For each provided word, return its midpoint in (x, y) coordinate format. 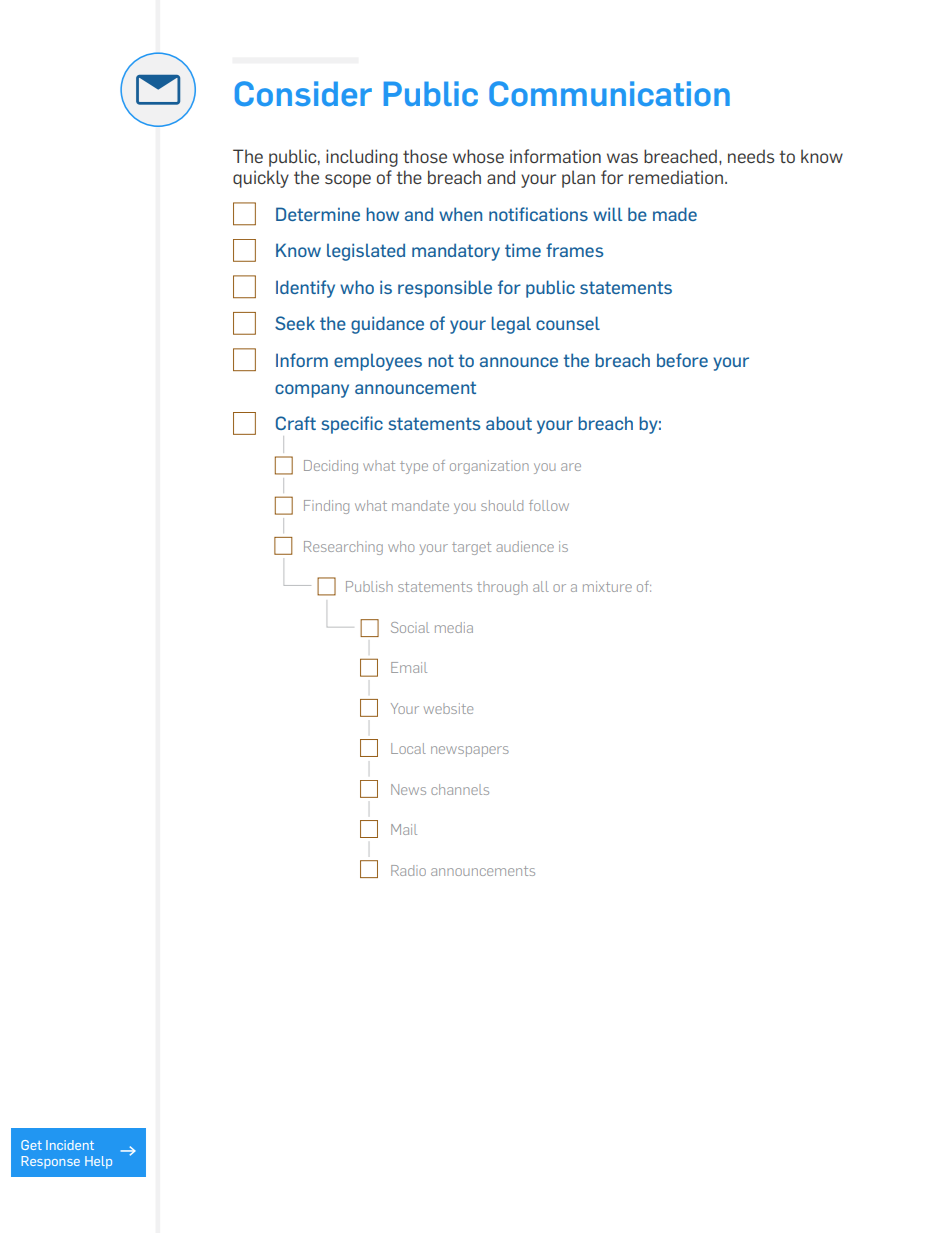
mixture (607, 586)
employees (378, 362)
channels (460, 789)
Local (408, 748)
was (622, 158)
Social (410, 627)
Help (98, 1162)
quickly (261, 179)
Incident (70, 1145)
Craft (296, 423)
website (448, 708)
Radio (408, 870)
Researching (343, 548)
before (682, 360)
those (425, 156)
